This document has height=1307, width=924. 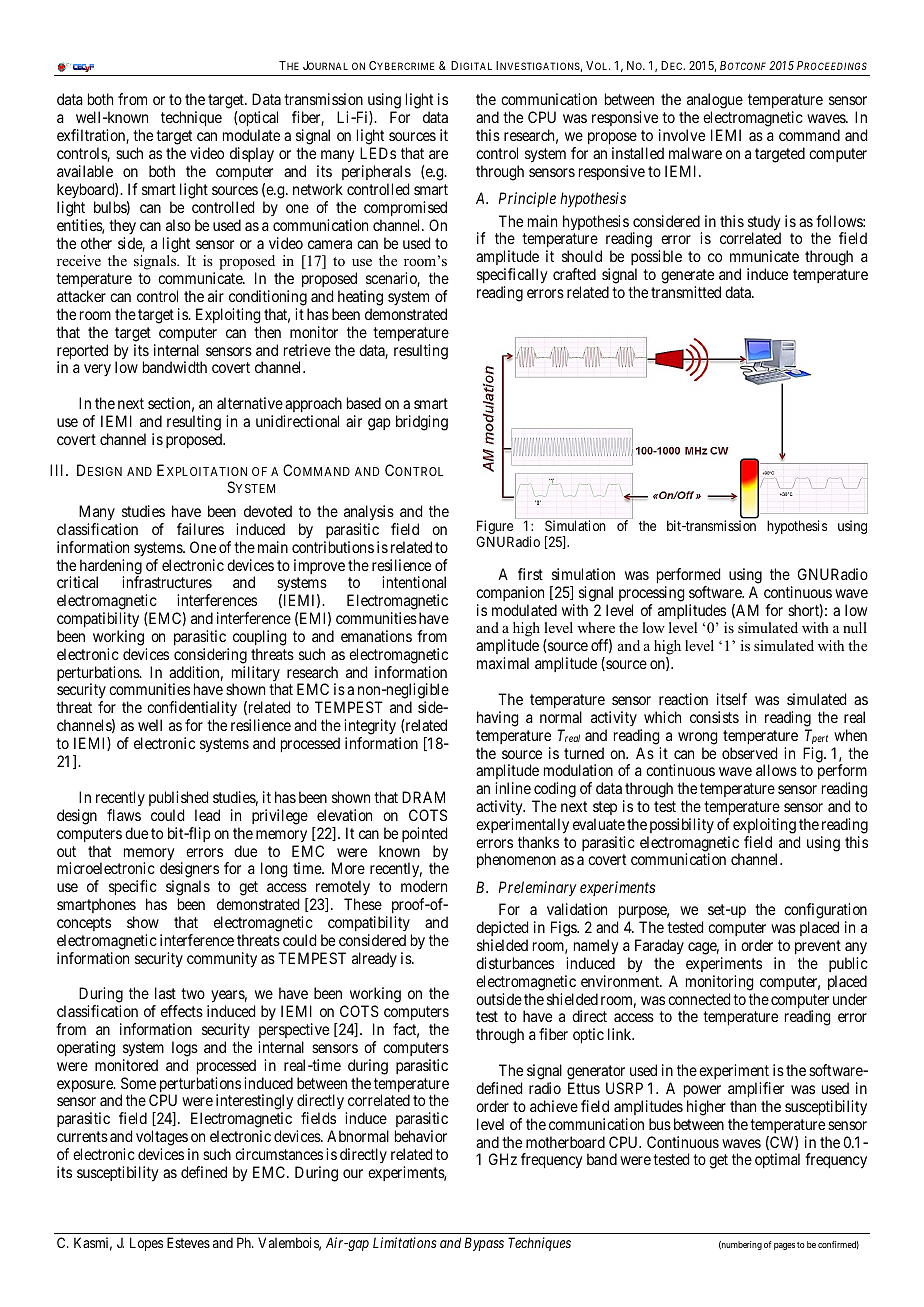 I want to click on itself, so click(x=732, y=699).
